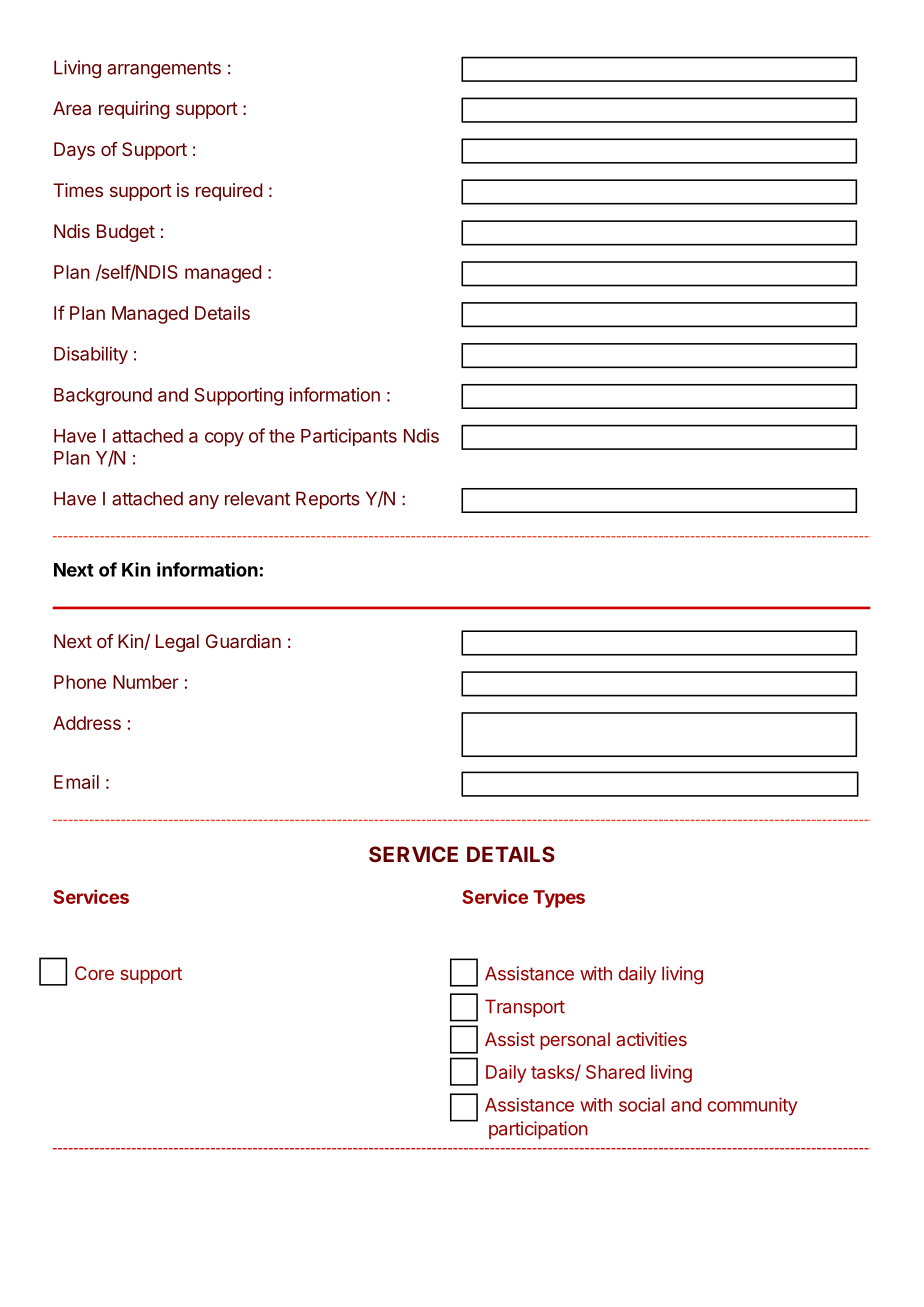  I want to click on Email, so click(76, 782).
